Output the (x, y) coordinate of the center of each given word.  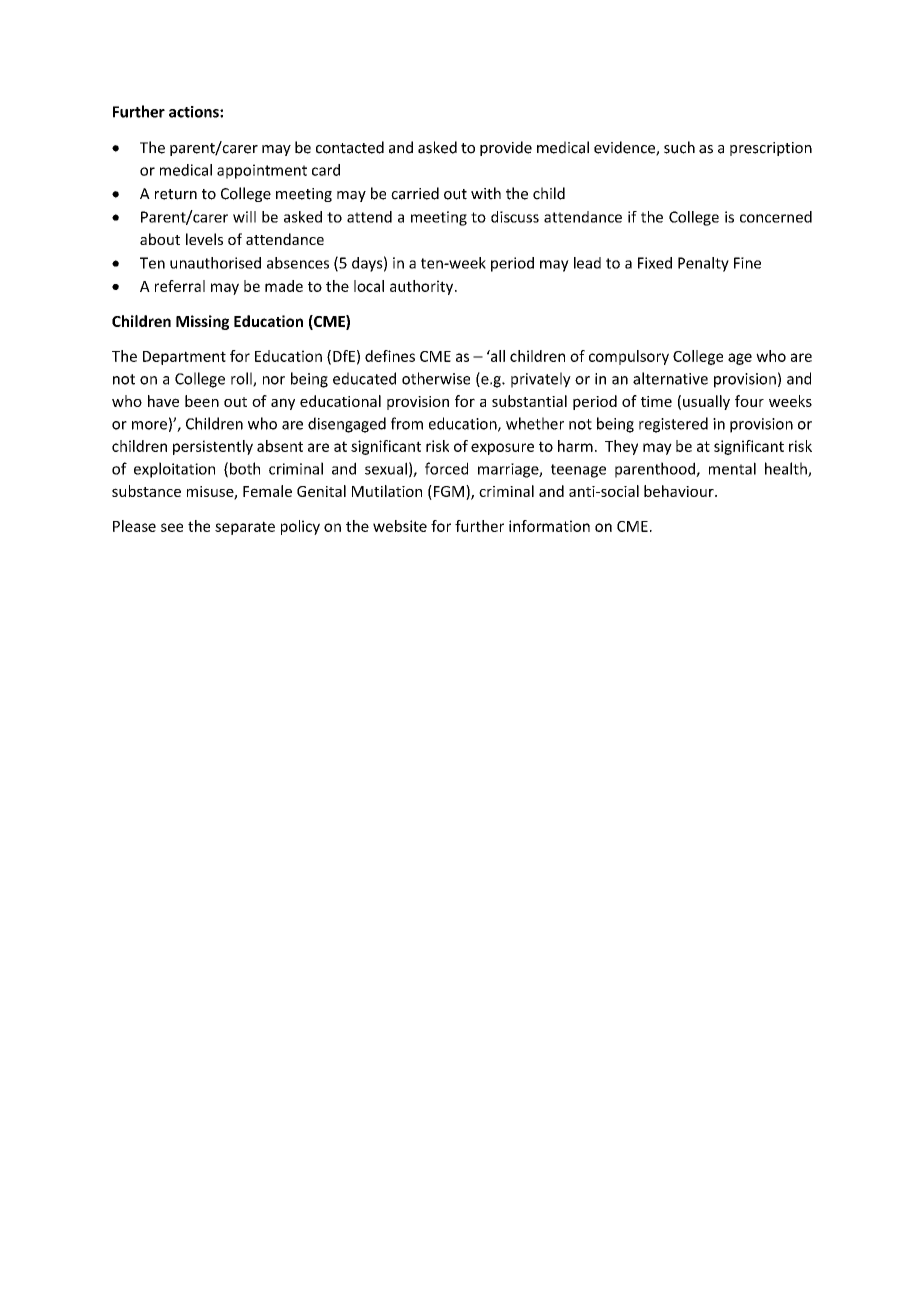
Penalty (703, 264)
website (400, 526)
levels (204, 239)
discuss (515, 217)
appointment (262, 171)
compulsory (629, 357)
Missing (202, 322)
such (679, 147)
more (149, 425)
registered (673, 425)
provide (506, 148)
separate (245, 528)
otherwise (436, 378)
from (407, 423)
